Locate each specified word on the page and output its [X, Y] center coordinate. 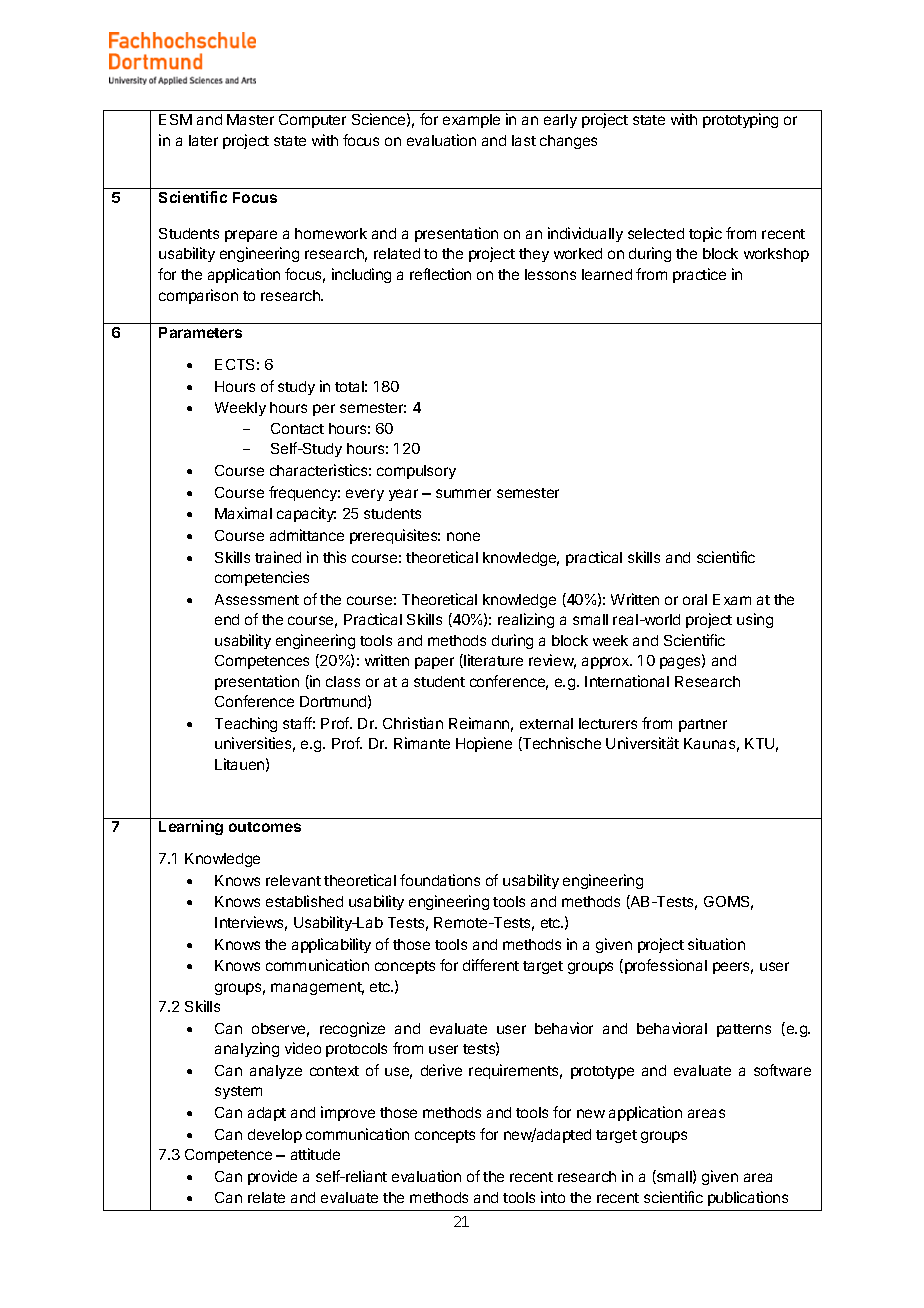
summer [463, 493]
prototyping [740, 120]
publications [748, 1198]
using [755, 620]
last [524, 140]
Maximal [243, 513]
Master [250, 119]
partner [703, 725]
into [553, 1197]
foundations [440, 880]
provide [272, 1177]
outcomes [265, 827]
